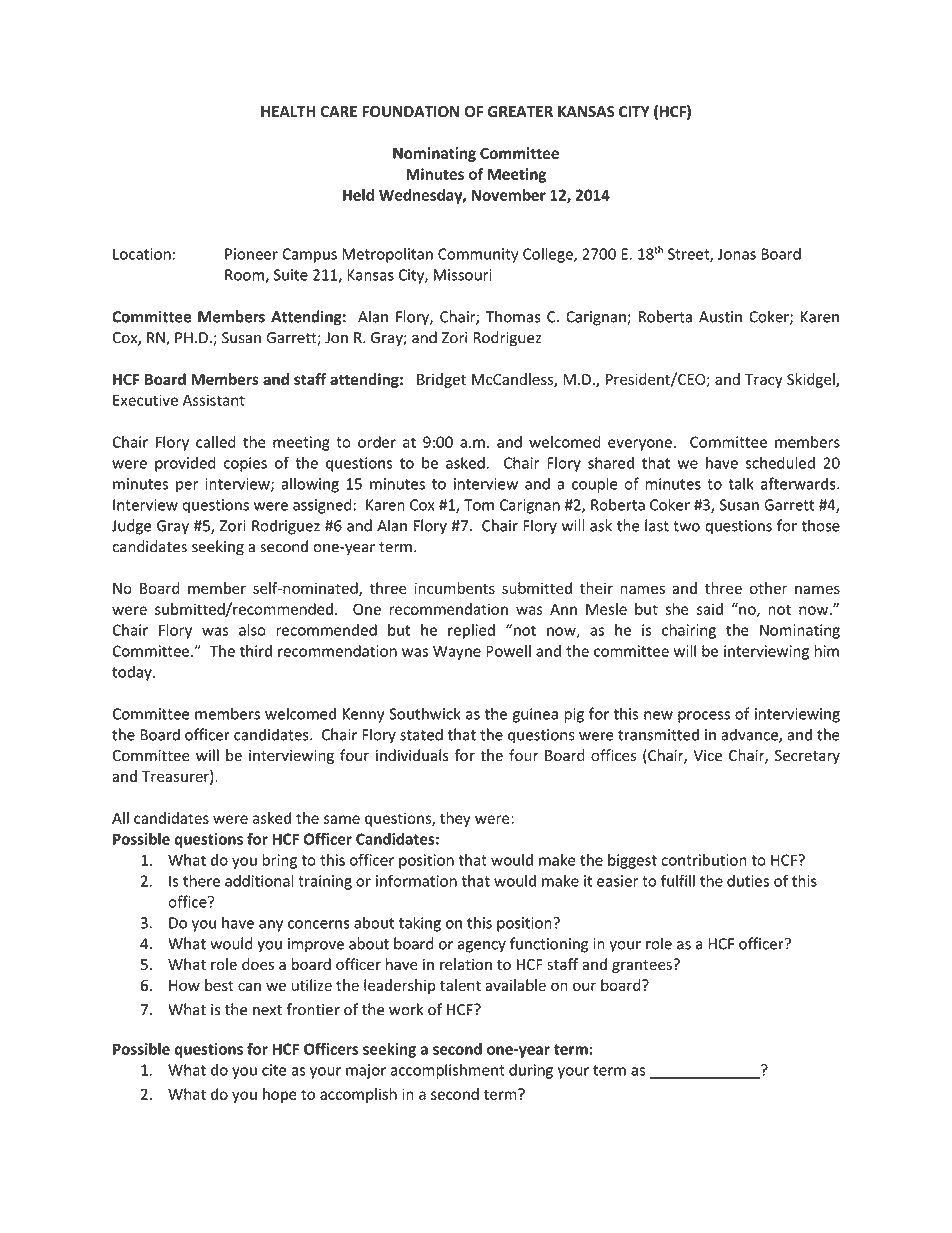 The height and width of the screenshot is (1233, 952). Describe the element at coordinates (133, 673) in the screenshot. I see `today` at that location.
